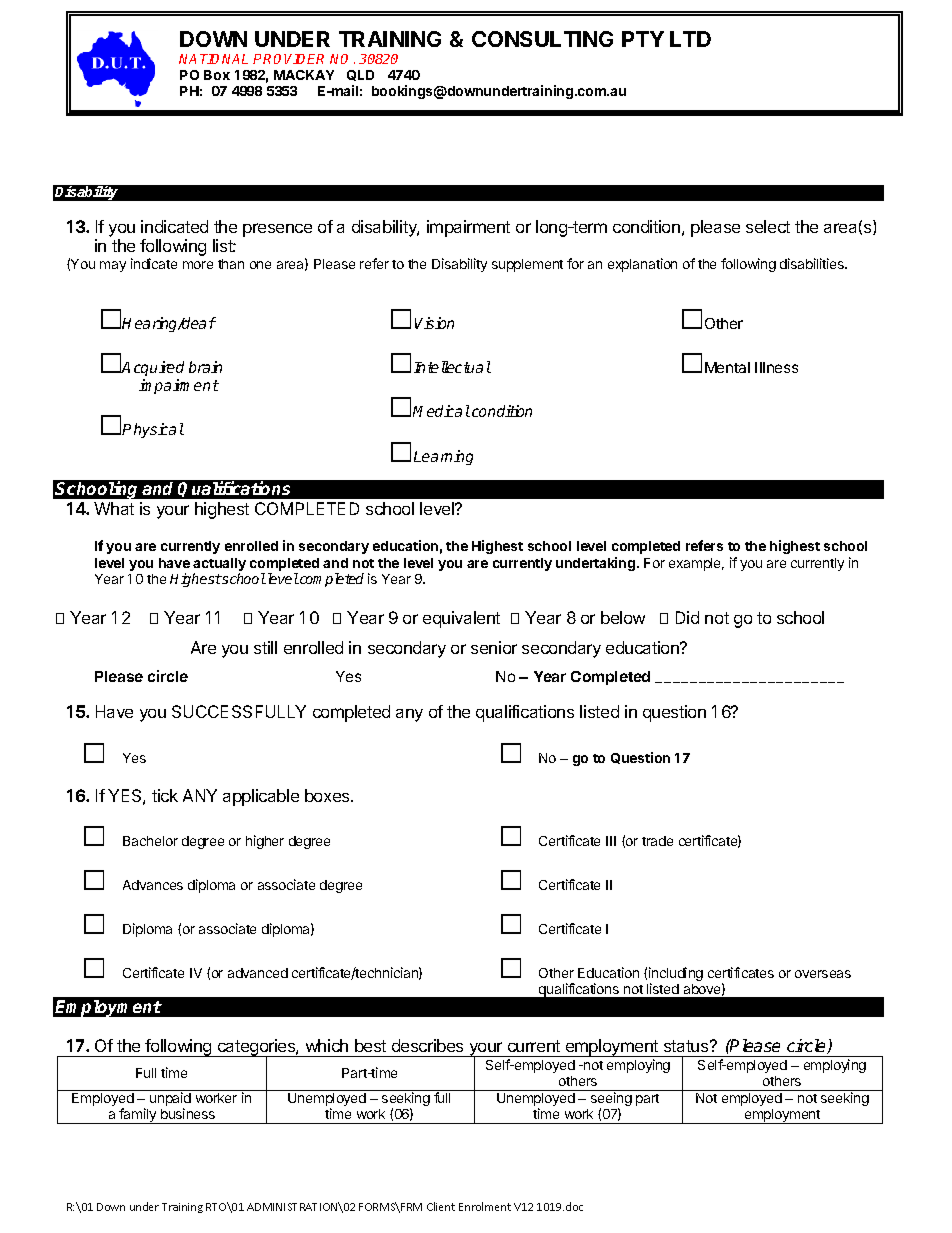  What do you see at coordinates (328, 795) in the screenshot?
I see `boxes` at bounding box center [328, 795].
